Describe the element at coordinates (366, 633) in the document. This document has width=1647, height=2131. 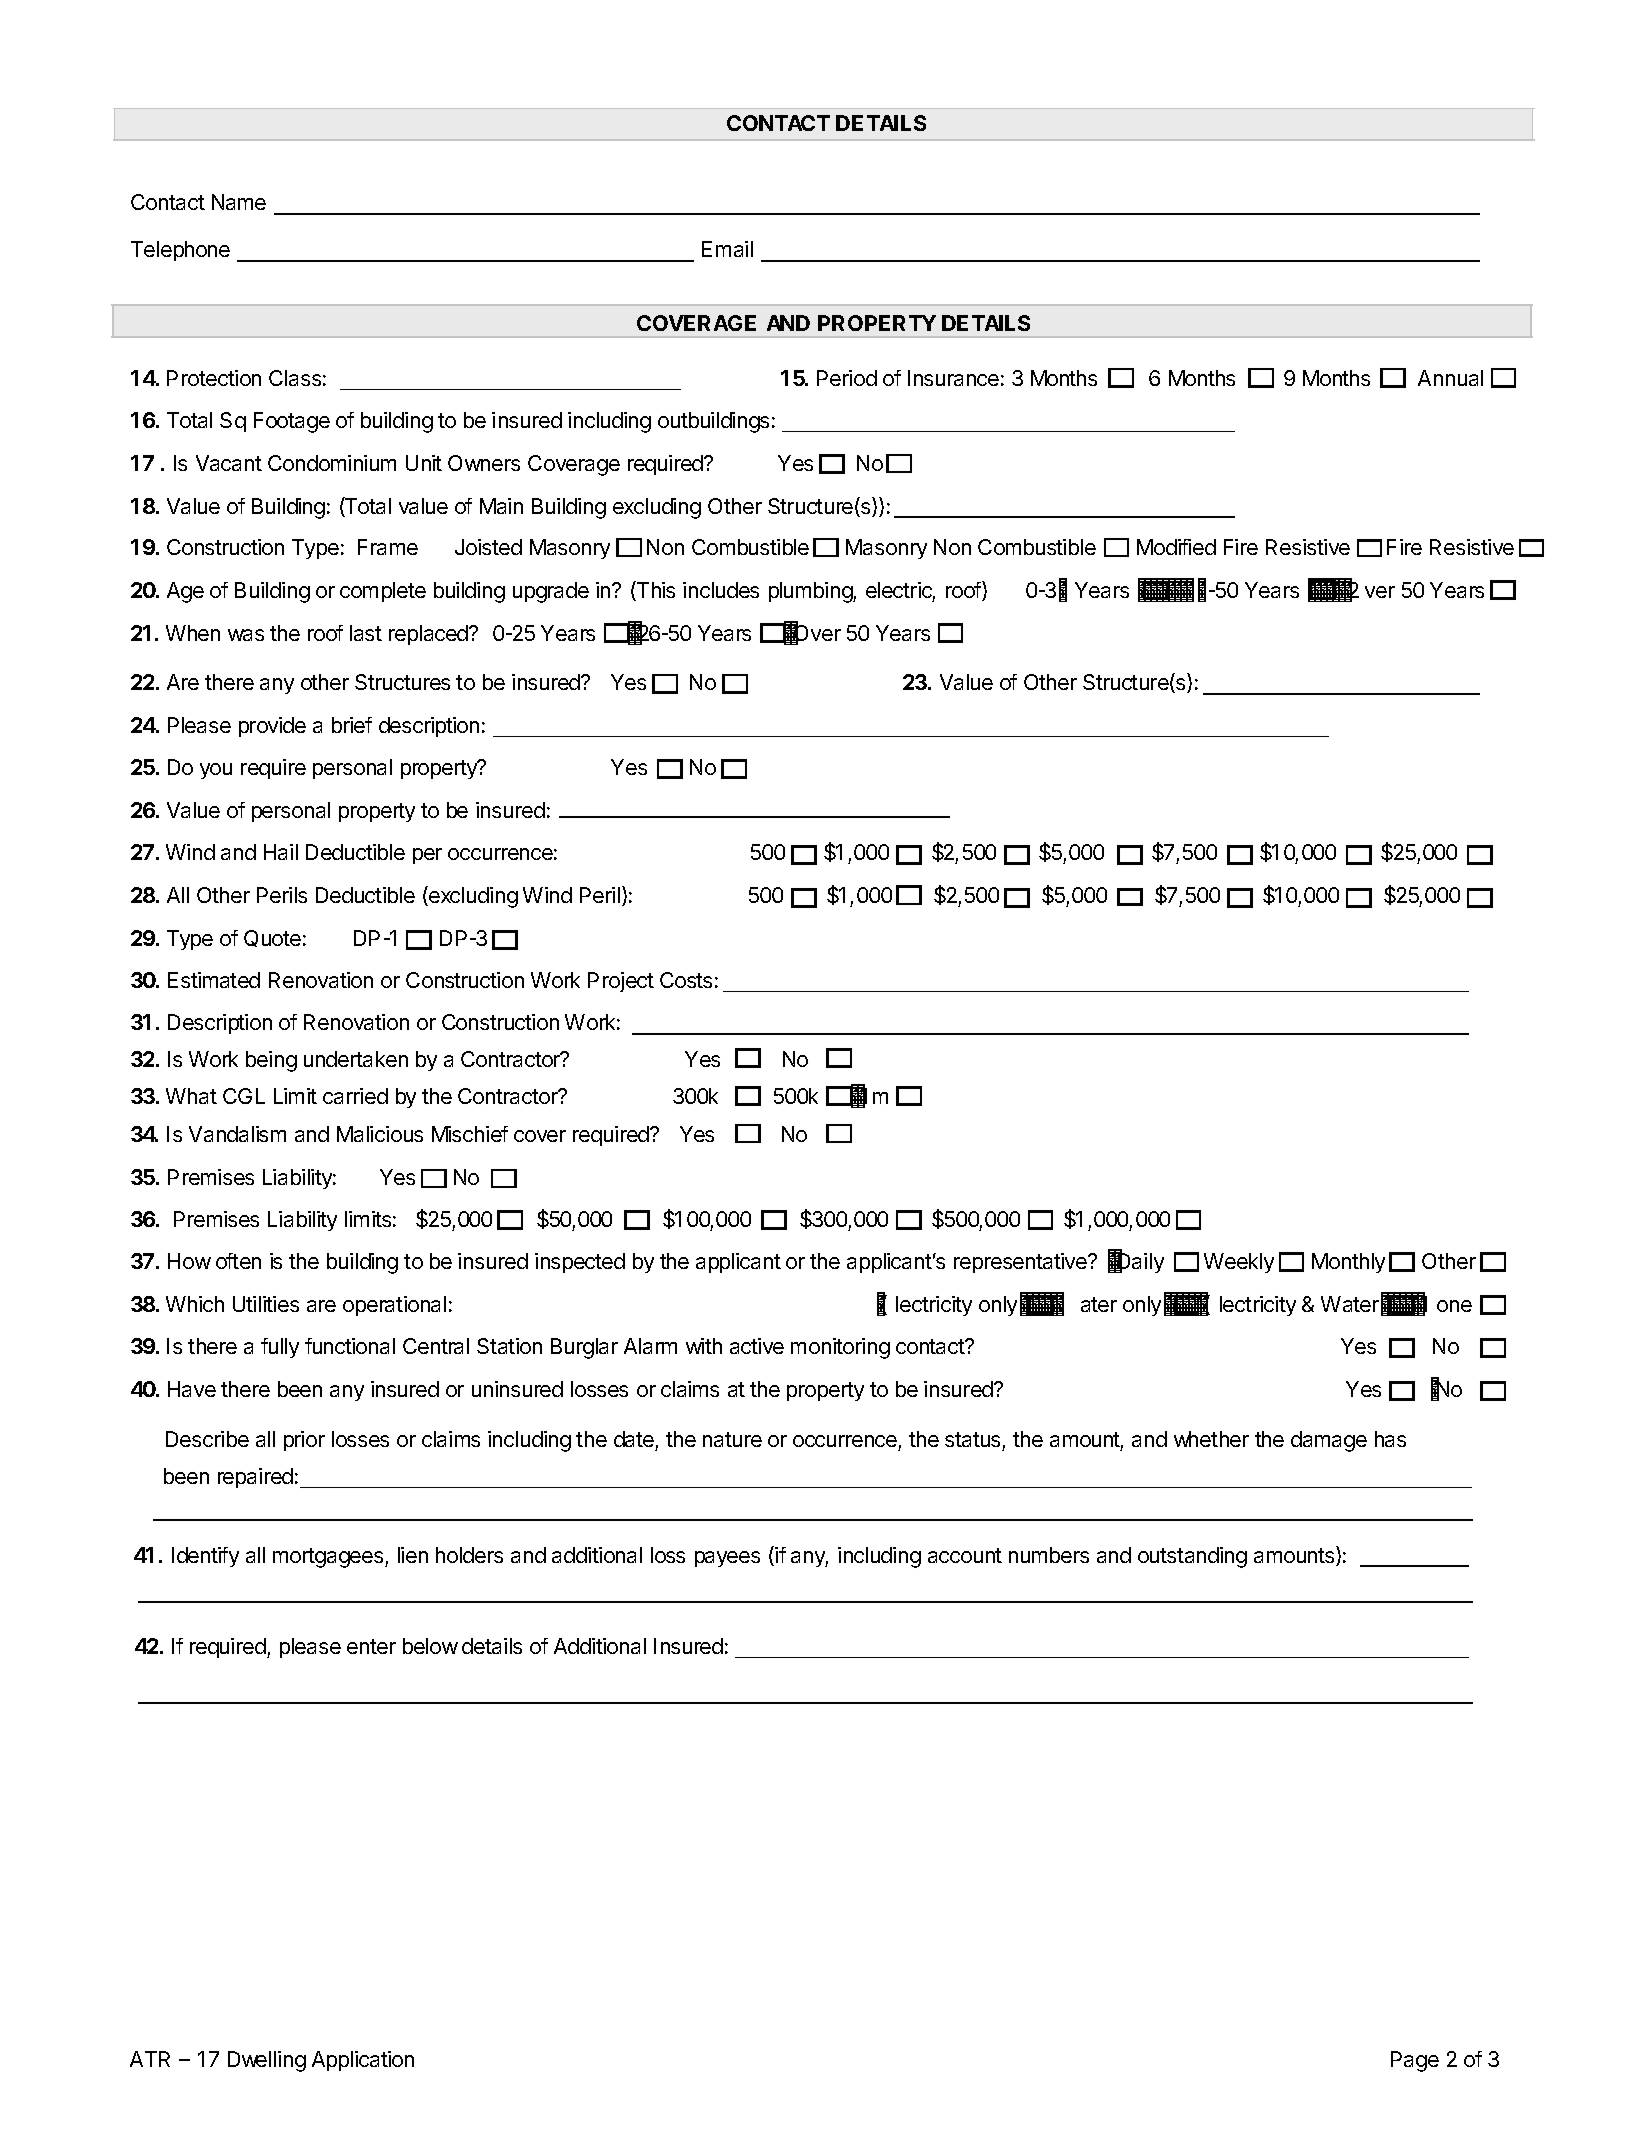
I see `last` at that location.
